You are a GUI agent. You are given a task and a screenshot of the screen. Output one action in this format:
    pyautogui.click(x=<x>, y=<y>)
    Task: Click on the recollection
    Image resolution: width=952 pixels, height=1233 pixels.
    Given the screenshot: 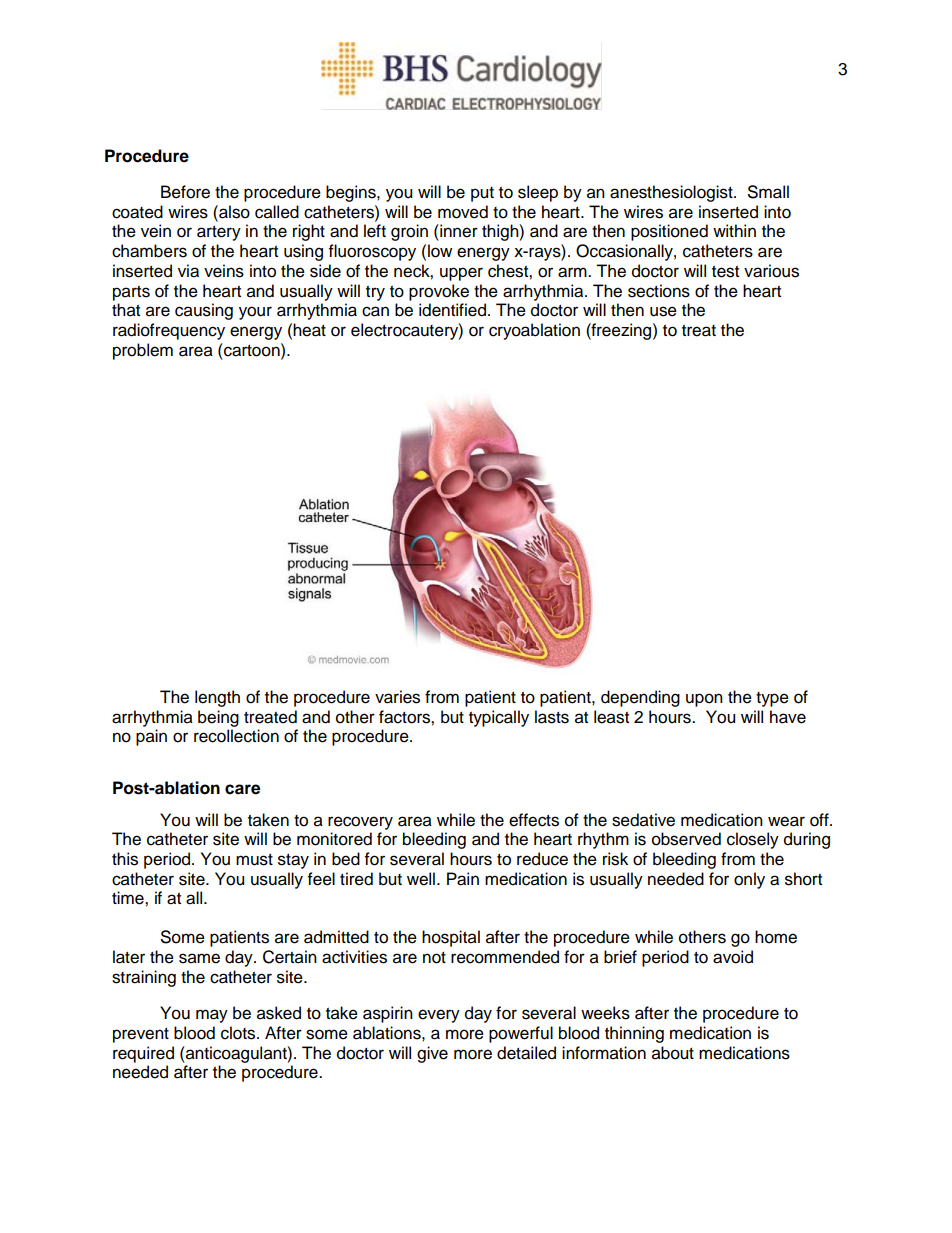 What is the action you would take?
    pyautogui.click(x=236, y=736)
